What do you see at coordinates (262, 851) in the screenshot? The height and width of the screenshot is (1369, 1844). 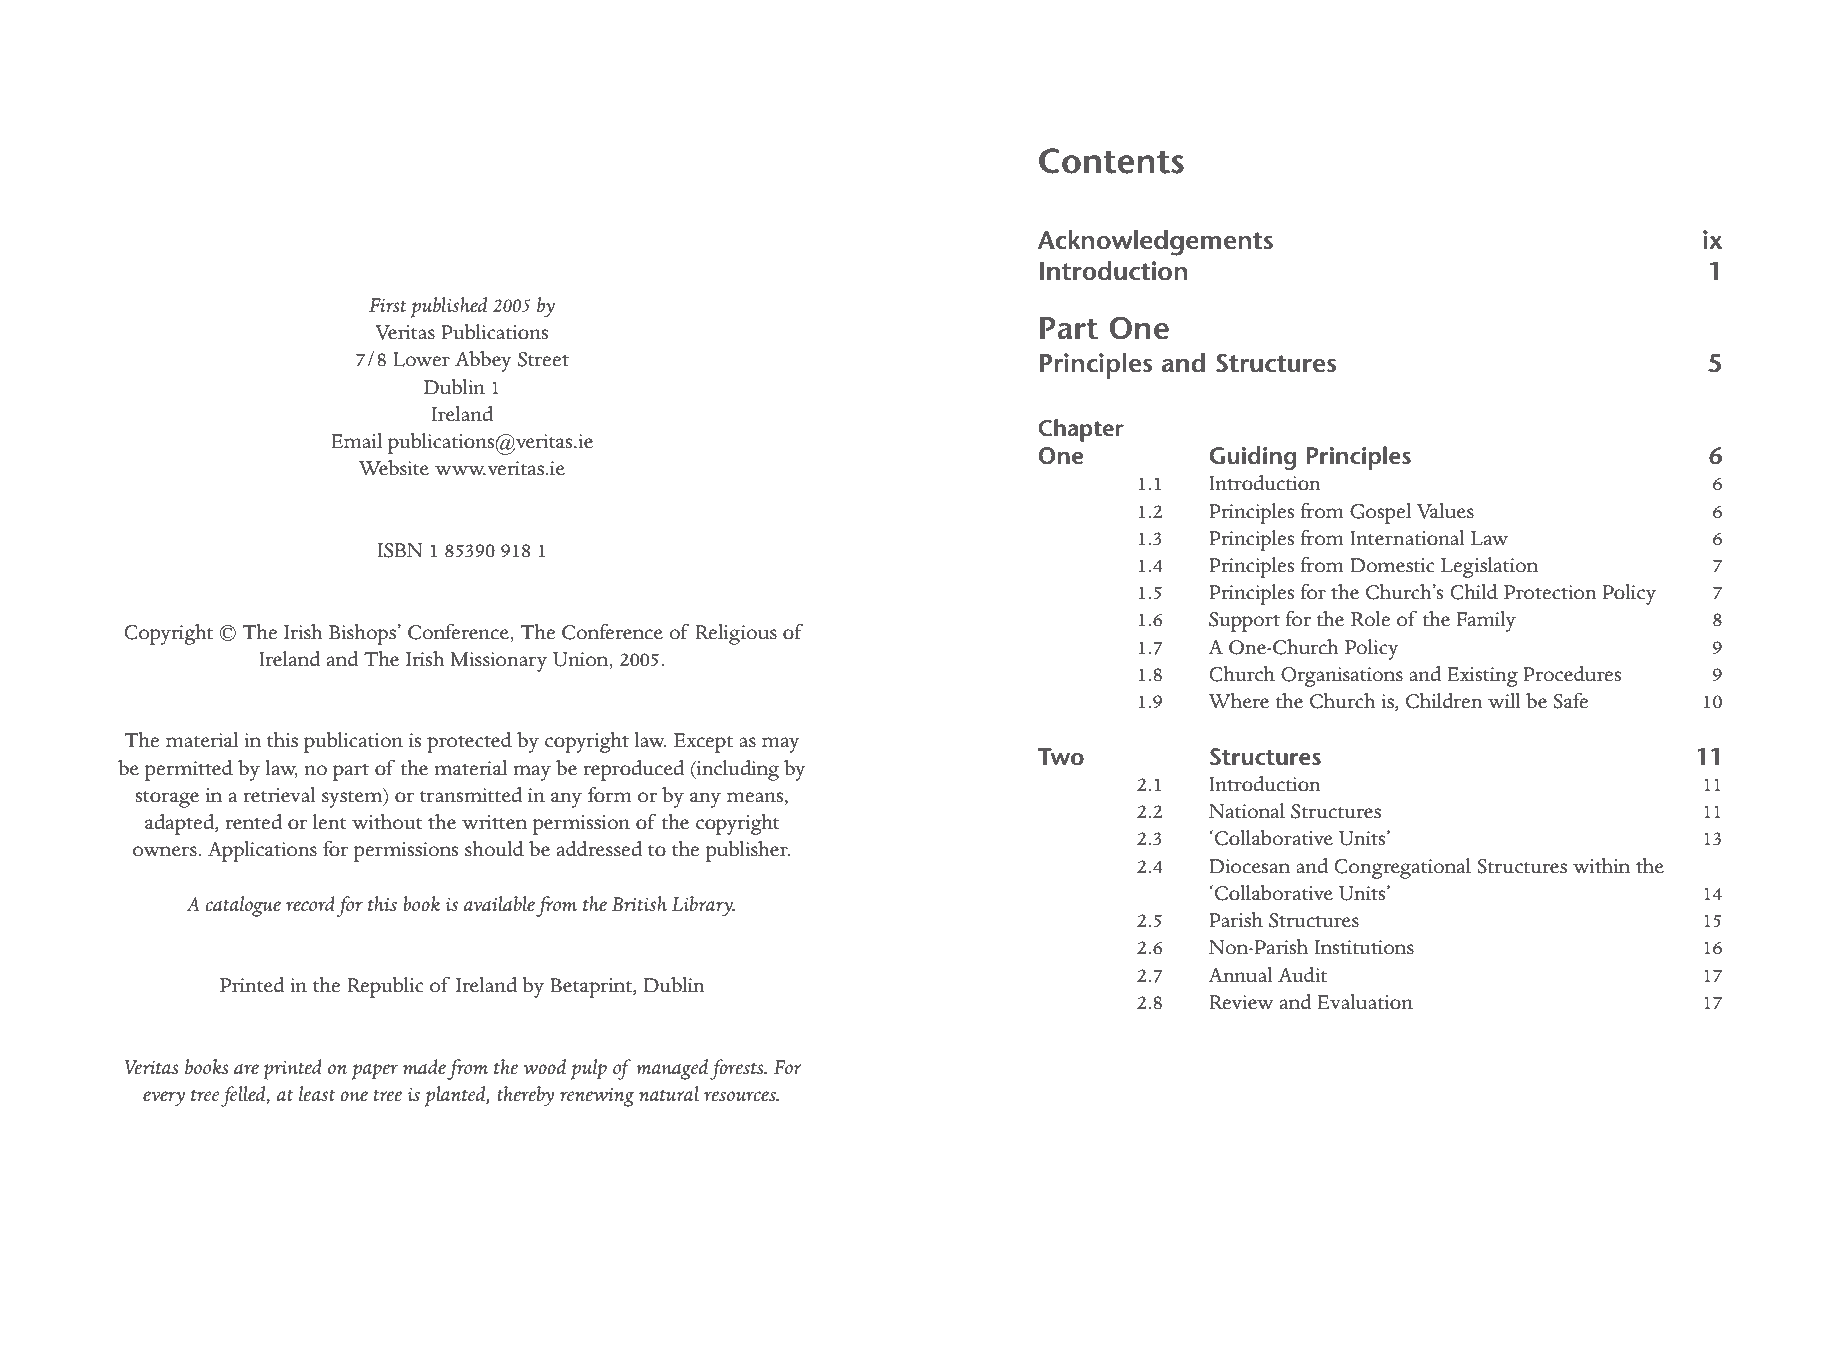 I see `Applications` at bounding box center [262, 851].
